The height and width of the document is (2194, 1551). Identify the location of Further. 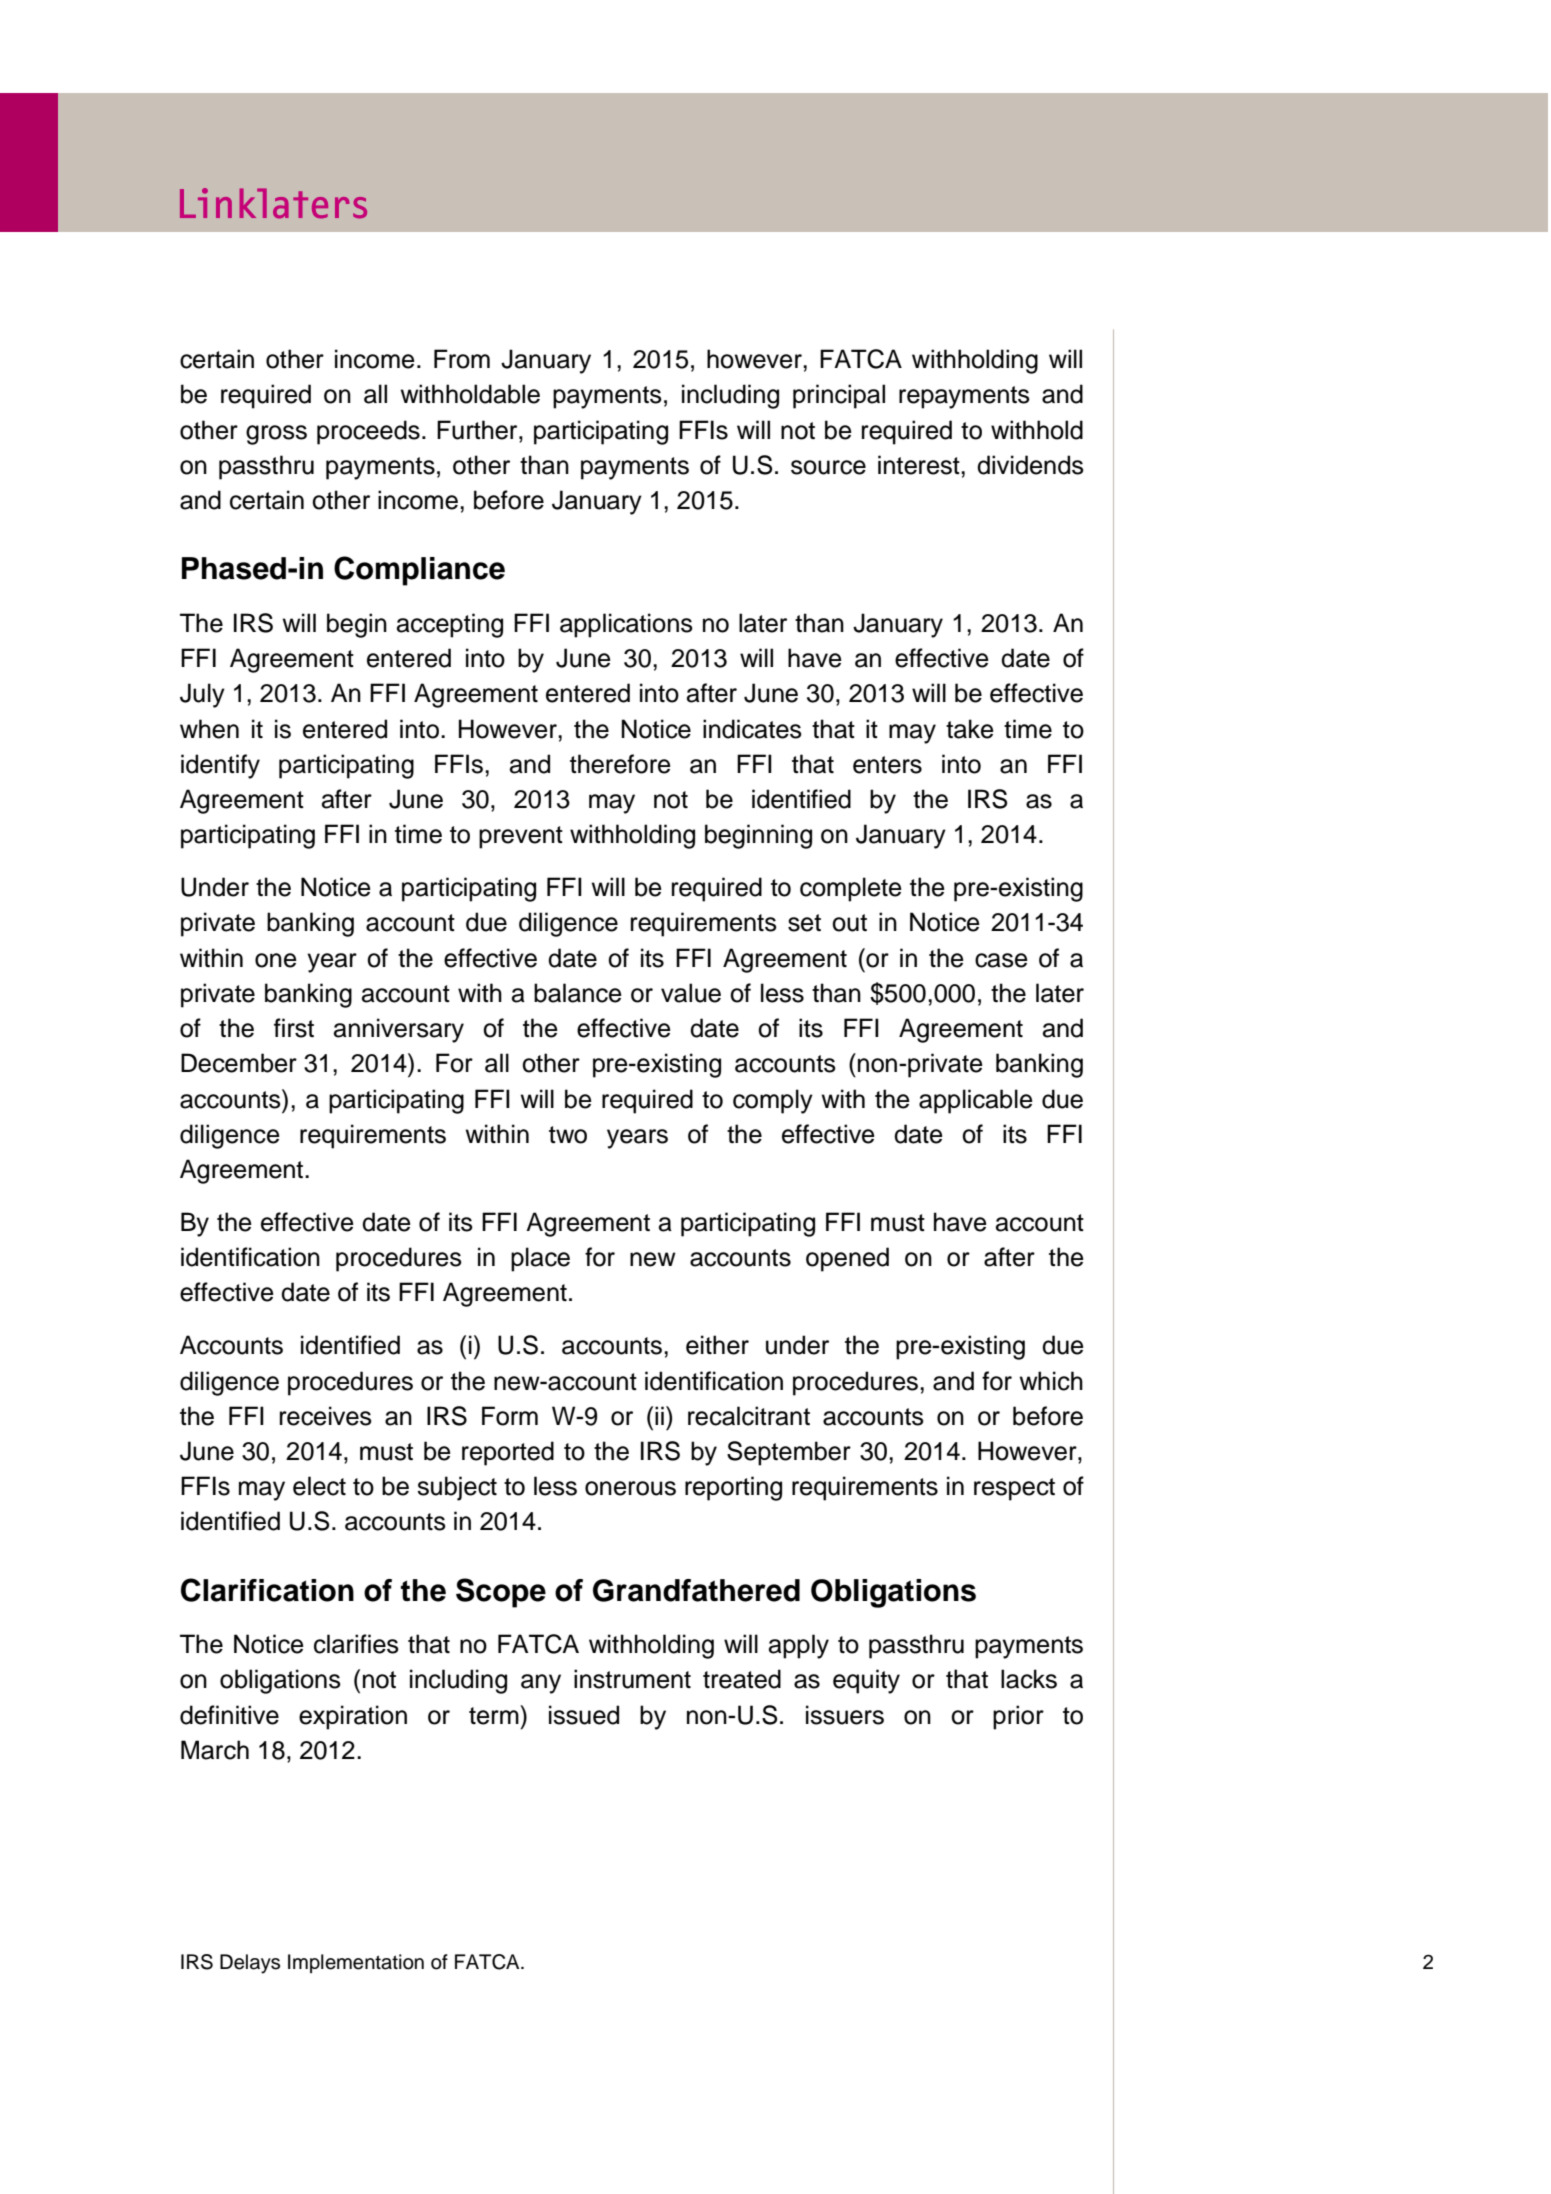
(478, 430).
